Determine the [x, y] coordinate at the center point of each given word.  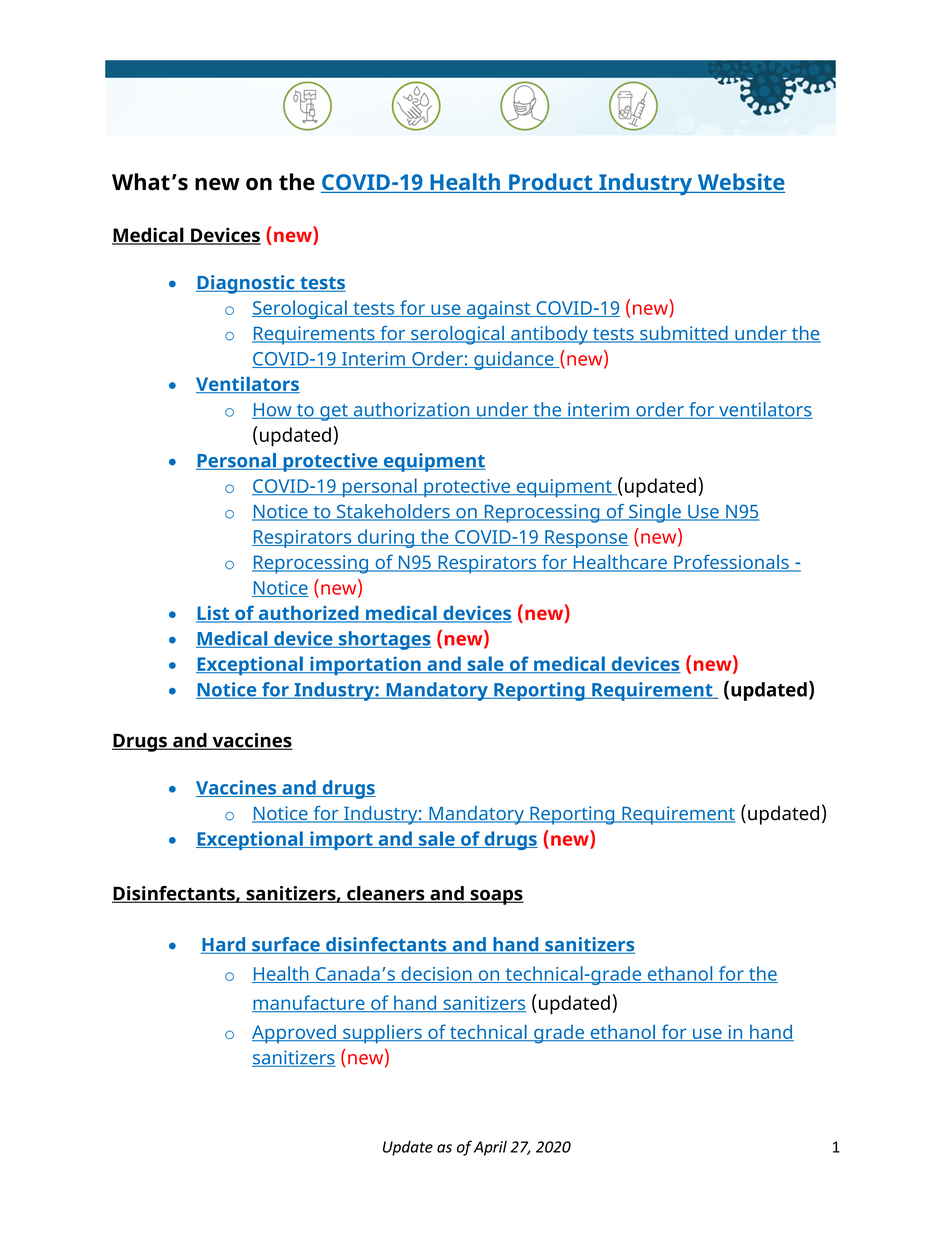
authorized [308, 614]
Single [655, 513]
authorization [411, 410]
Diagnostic [246, 284]
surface [286, 945]
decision [436, 974]
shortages [383, 640]
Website [740, 183]
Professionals [731, 563]
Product [551, 183]
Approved [295, 1034]
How [273, 411]
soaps [496, 897]
